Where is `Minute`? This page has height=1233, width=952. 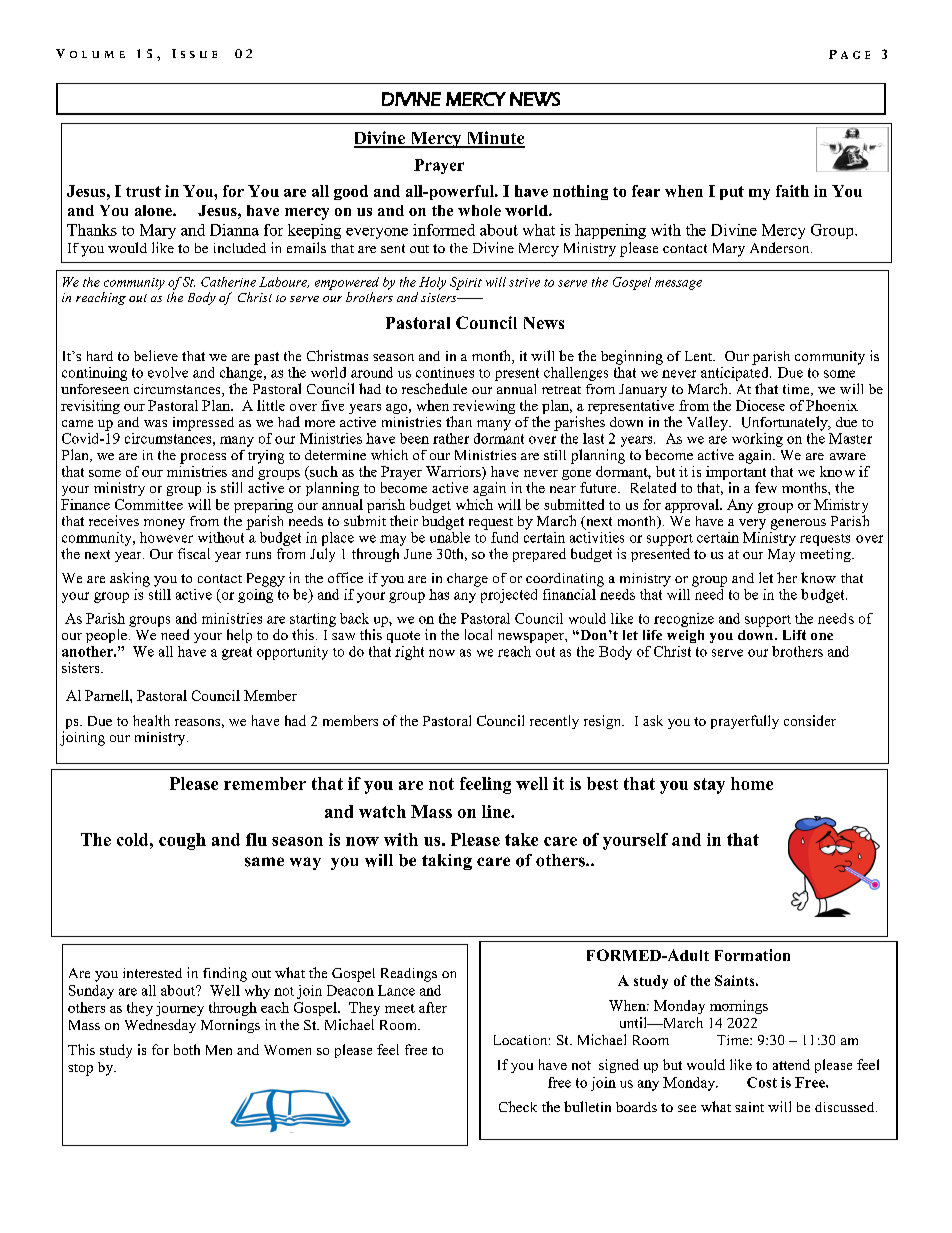
Minute is located at coordinates (494, 139).
